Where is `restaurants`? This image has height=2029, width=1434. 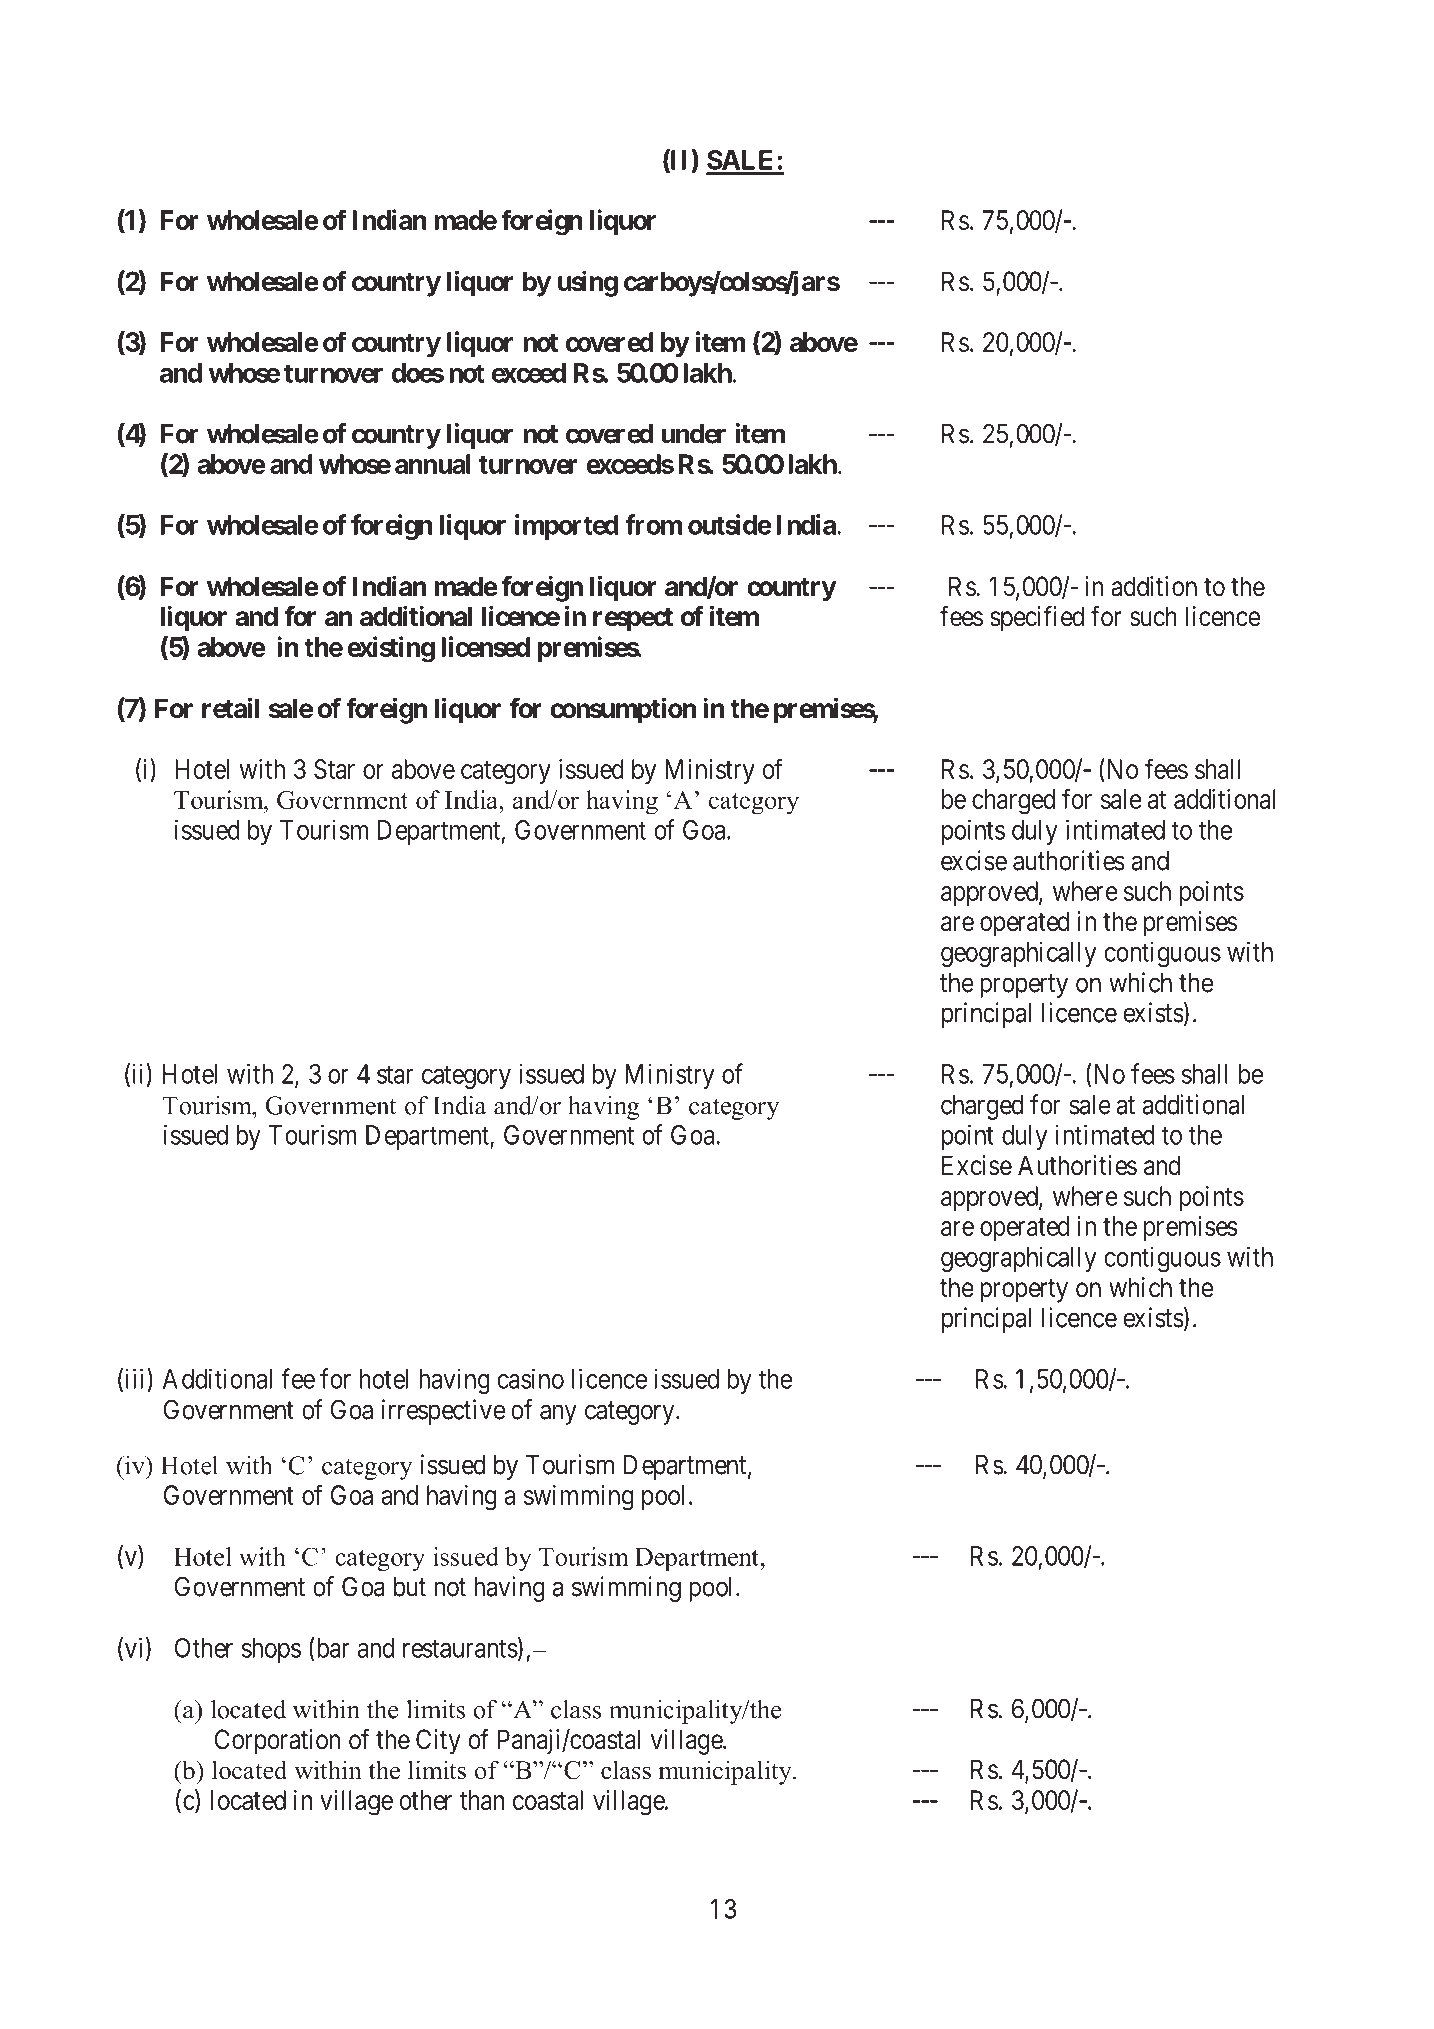
restaurants is located at coordinates (460, 1649).
